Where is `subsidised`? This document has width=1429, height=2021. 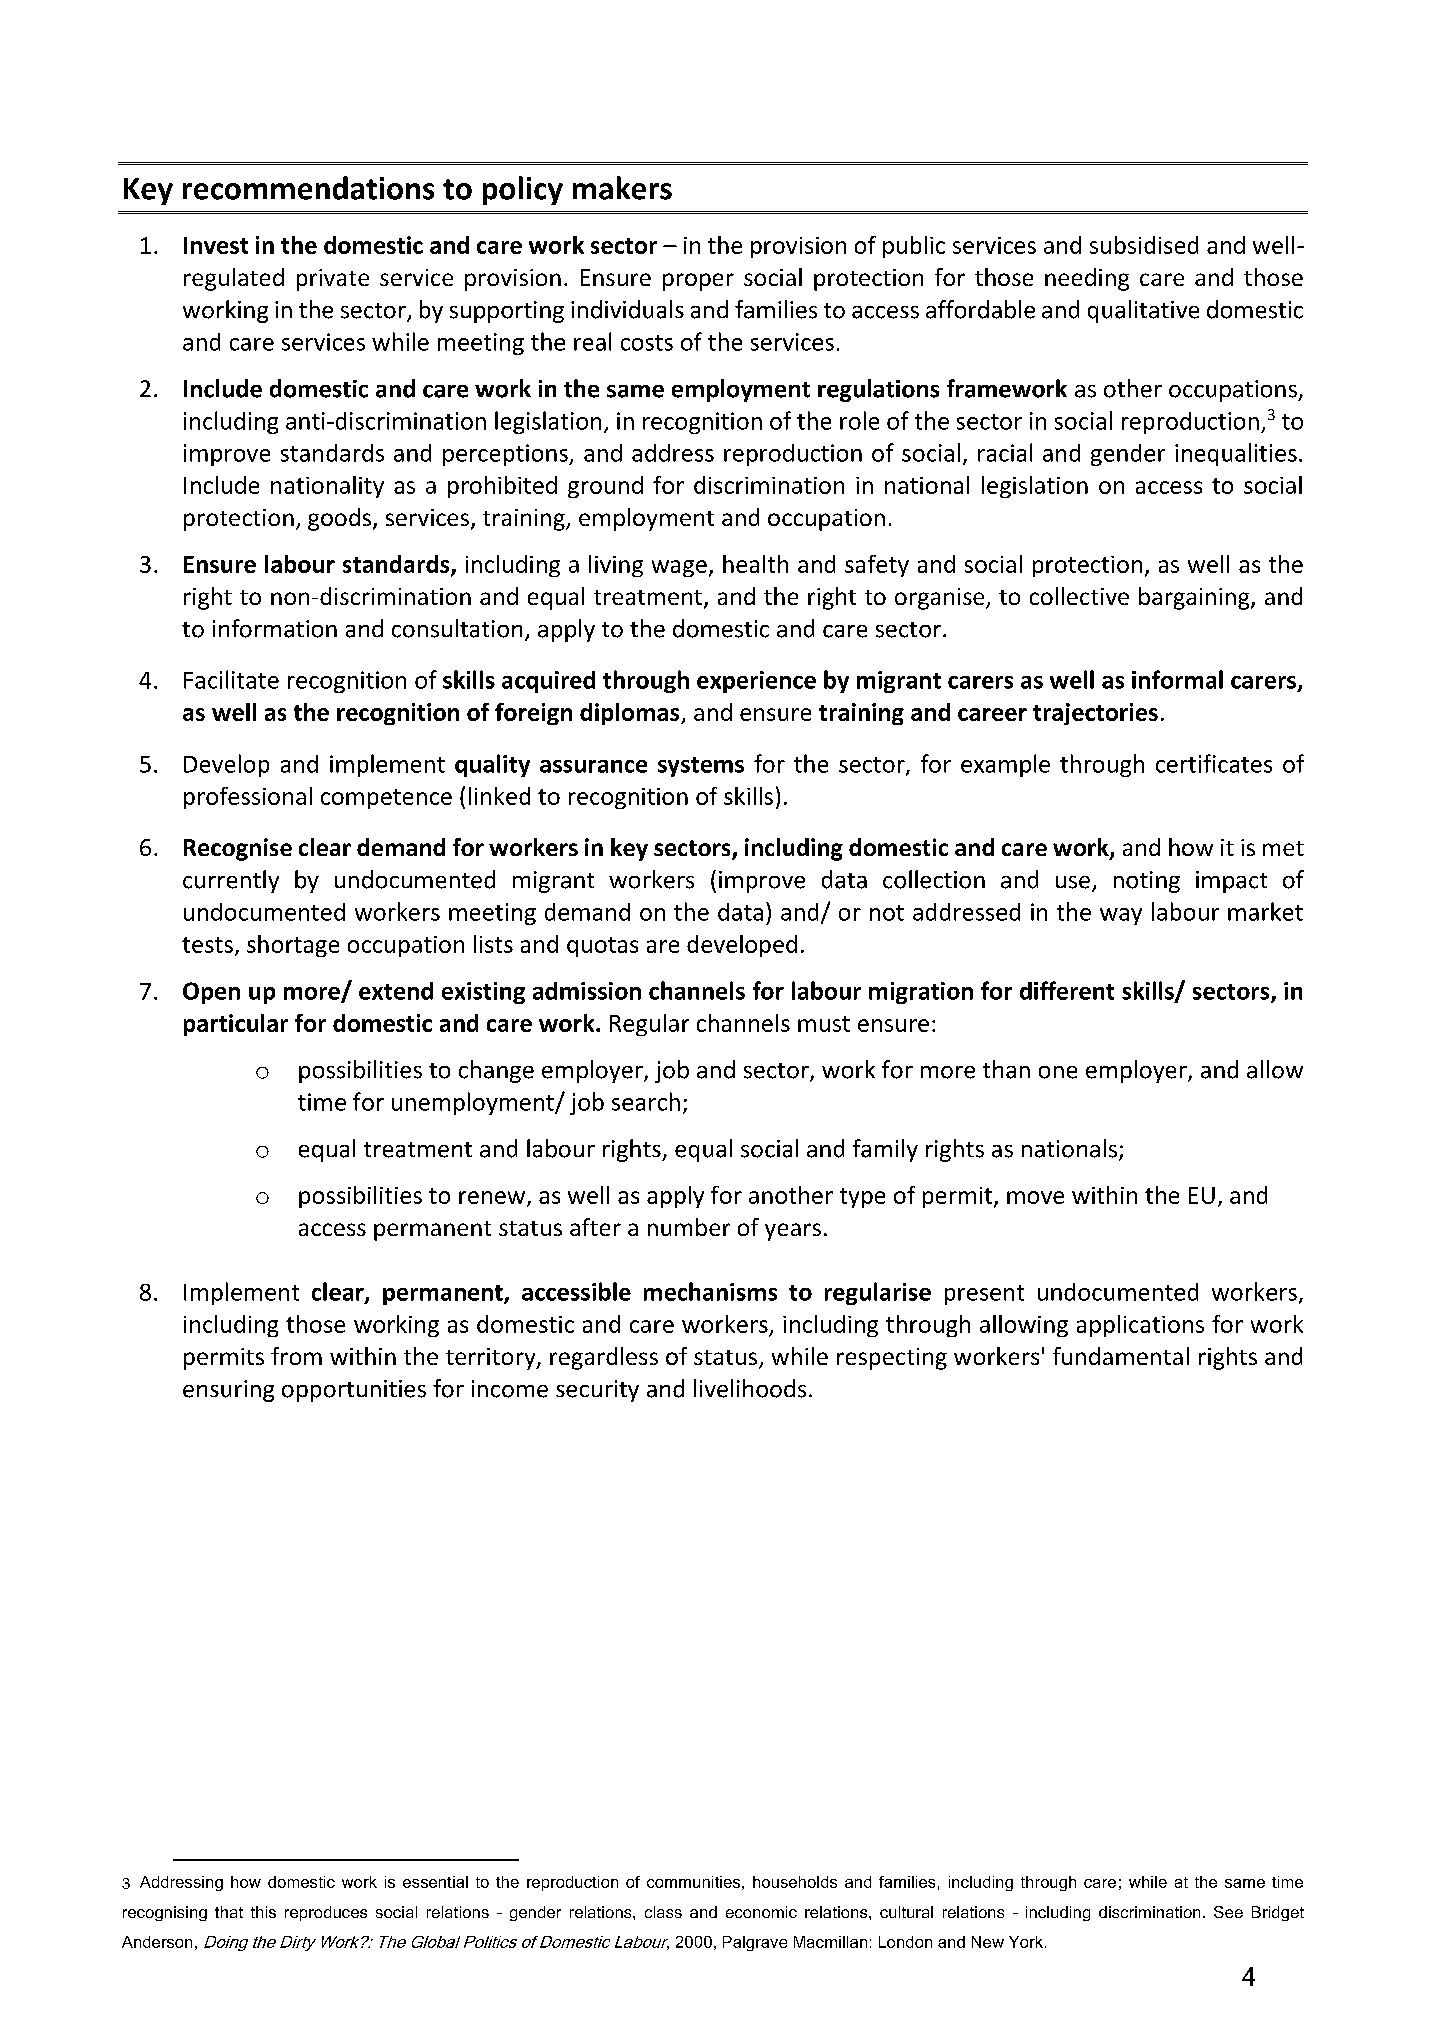 subsidised is located at coordinates (1144, 245).
